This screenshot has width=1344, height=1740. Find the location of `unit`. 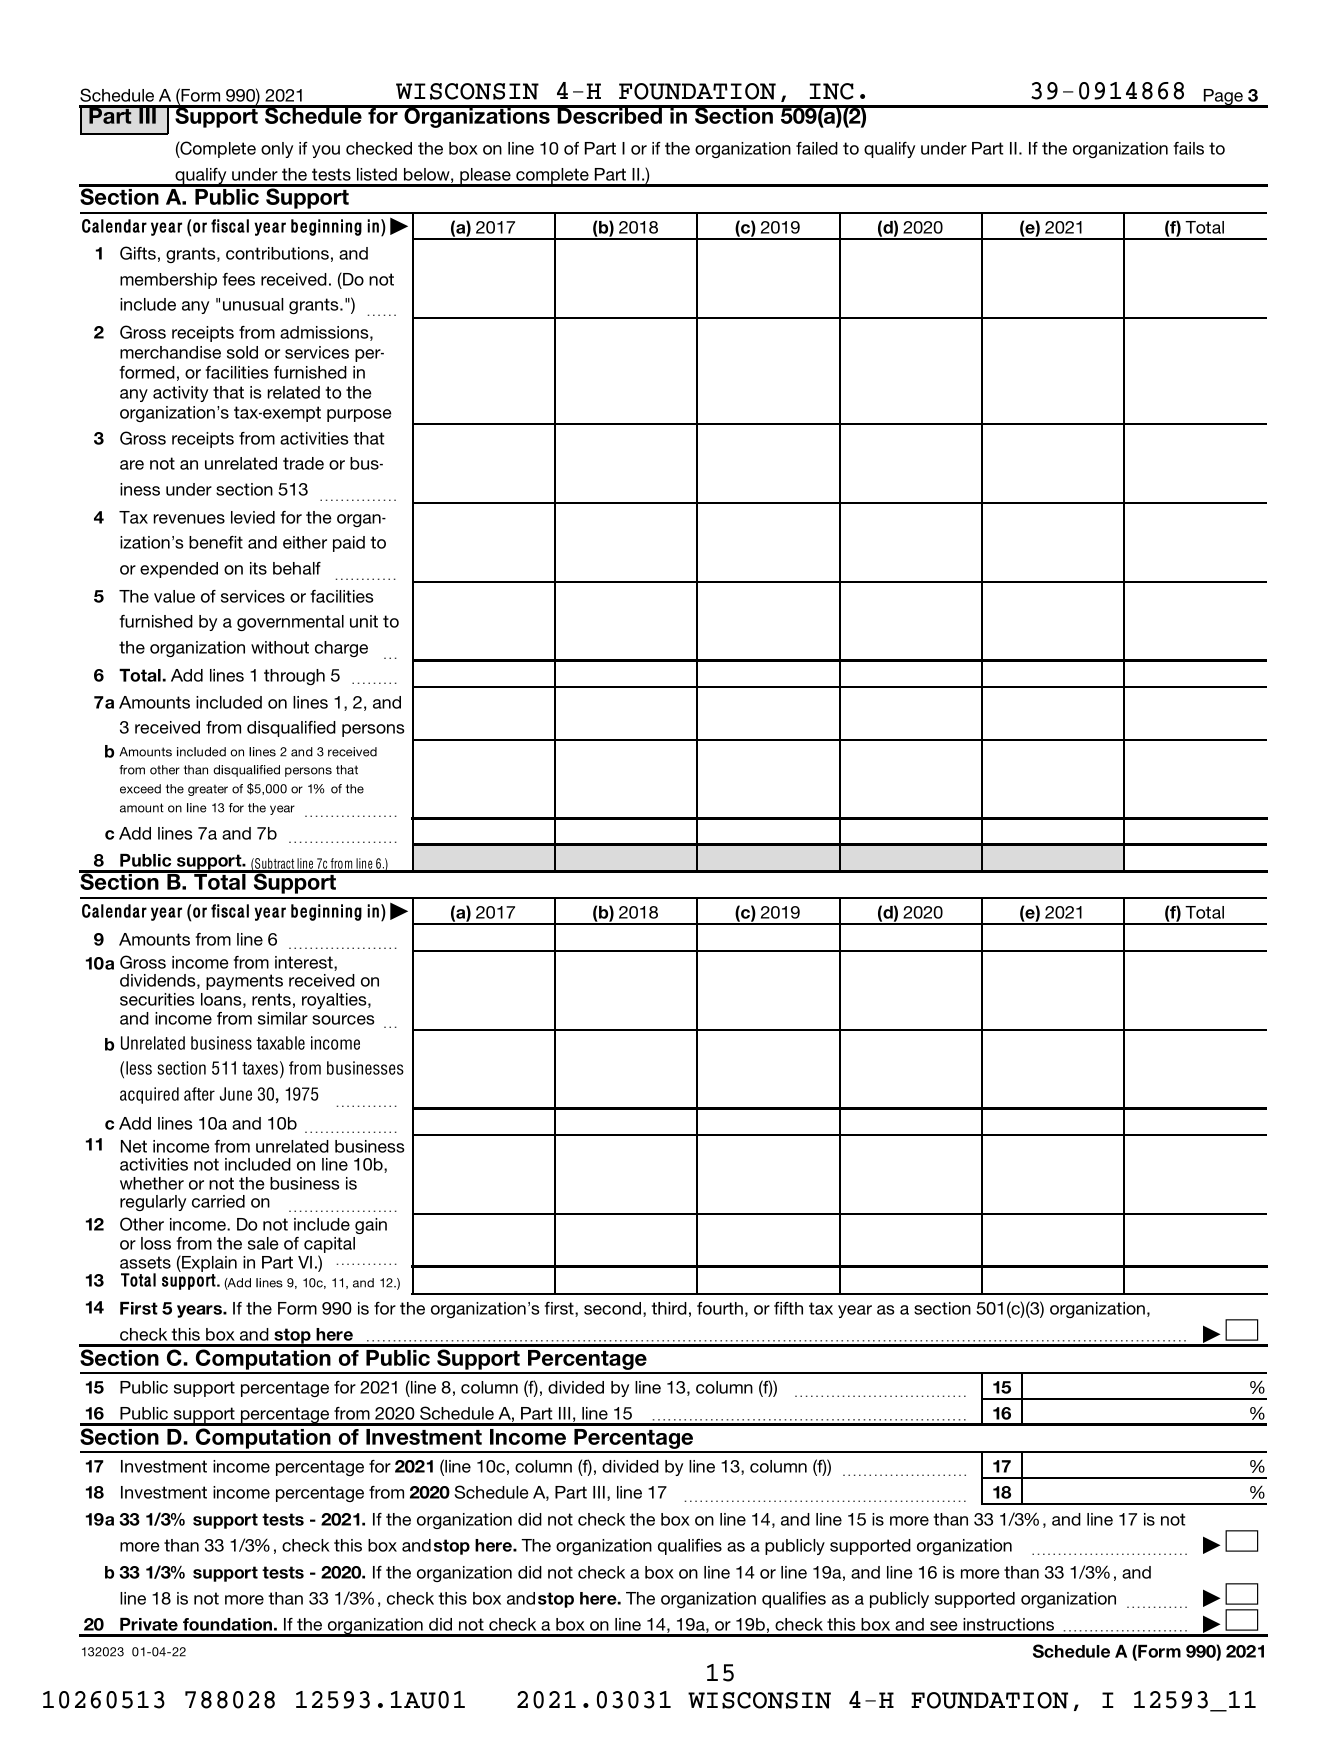

unit is located at coordinates (364, 621).
